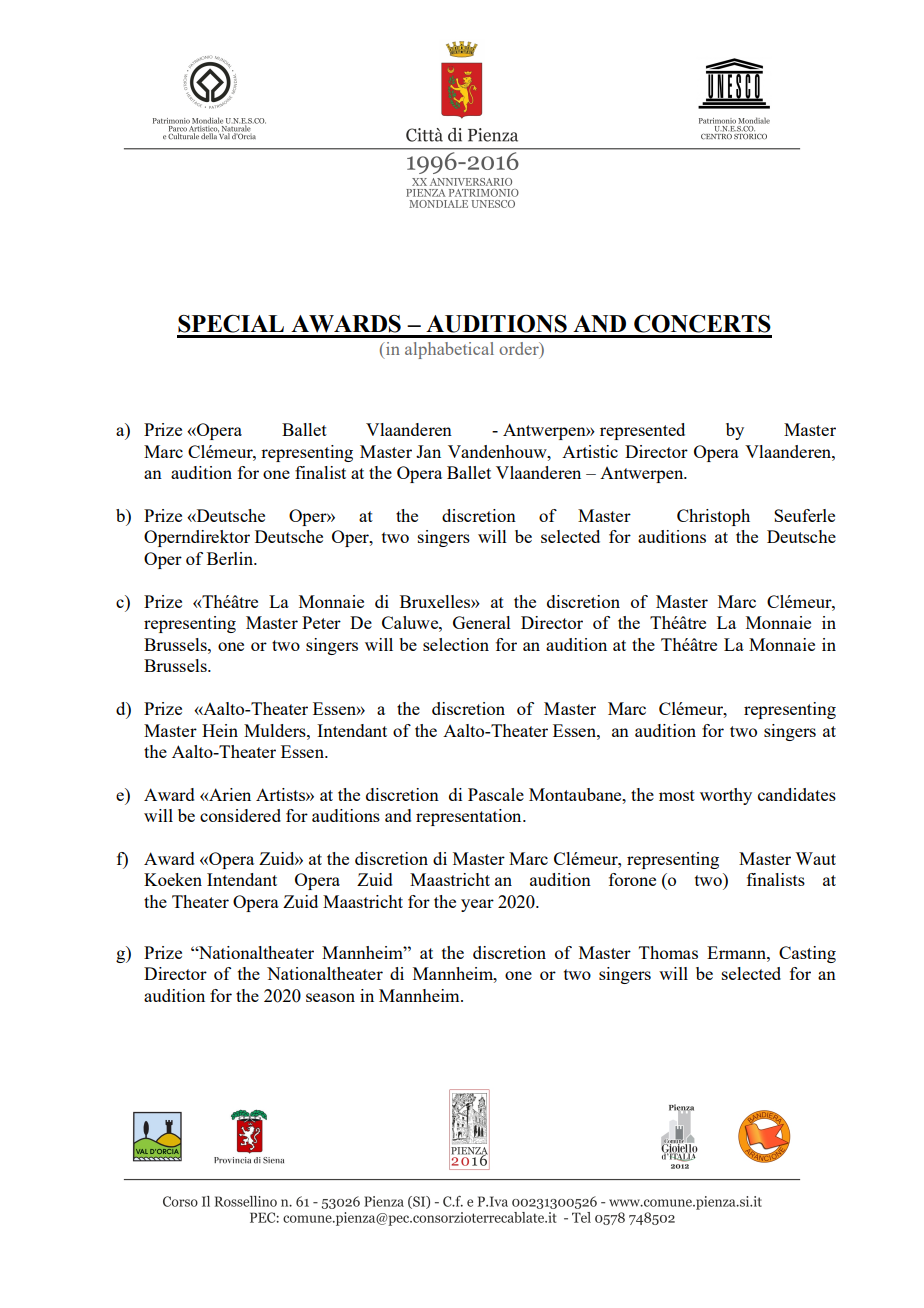  Describe the element at coordinates (330, 997) in the page. I see `season` at that location.
